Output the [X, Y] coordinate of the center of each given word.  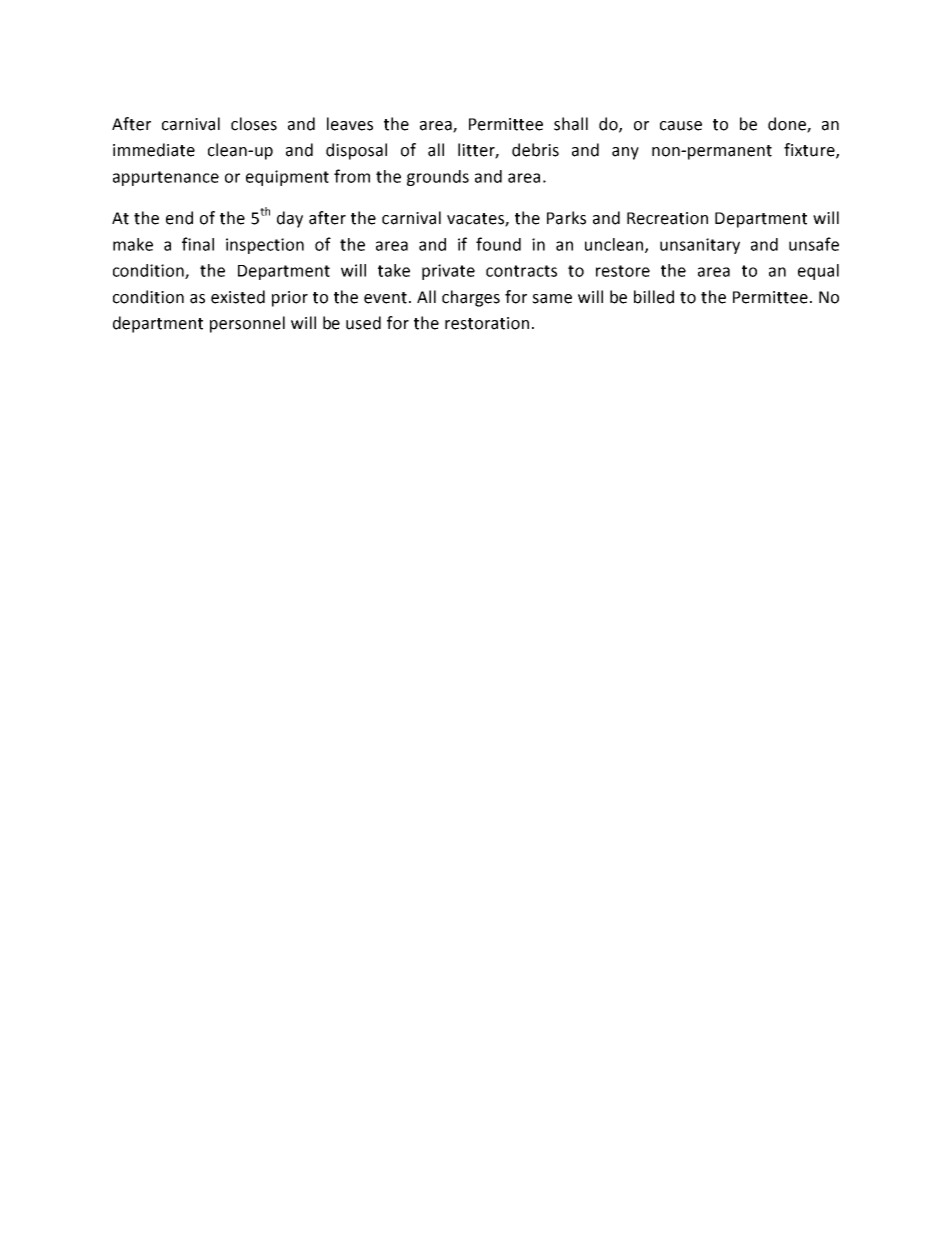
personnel [247, 324]
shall [571, 124]
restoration [487, 323]
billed [654, 297]
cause [681, 126]
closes [254, 124]
